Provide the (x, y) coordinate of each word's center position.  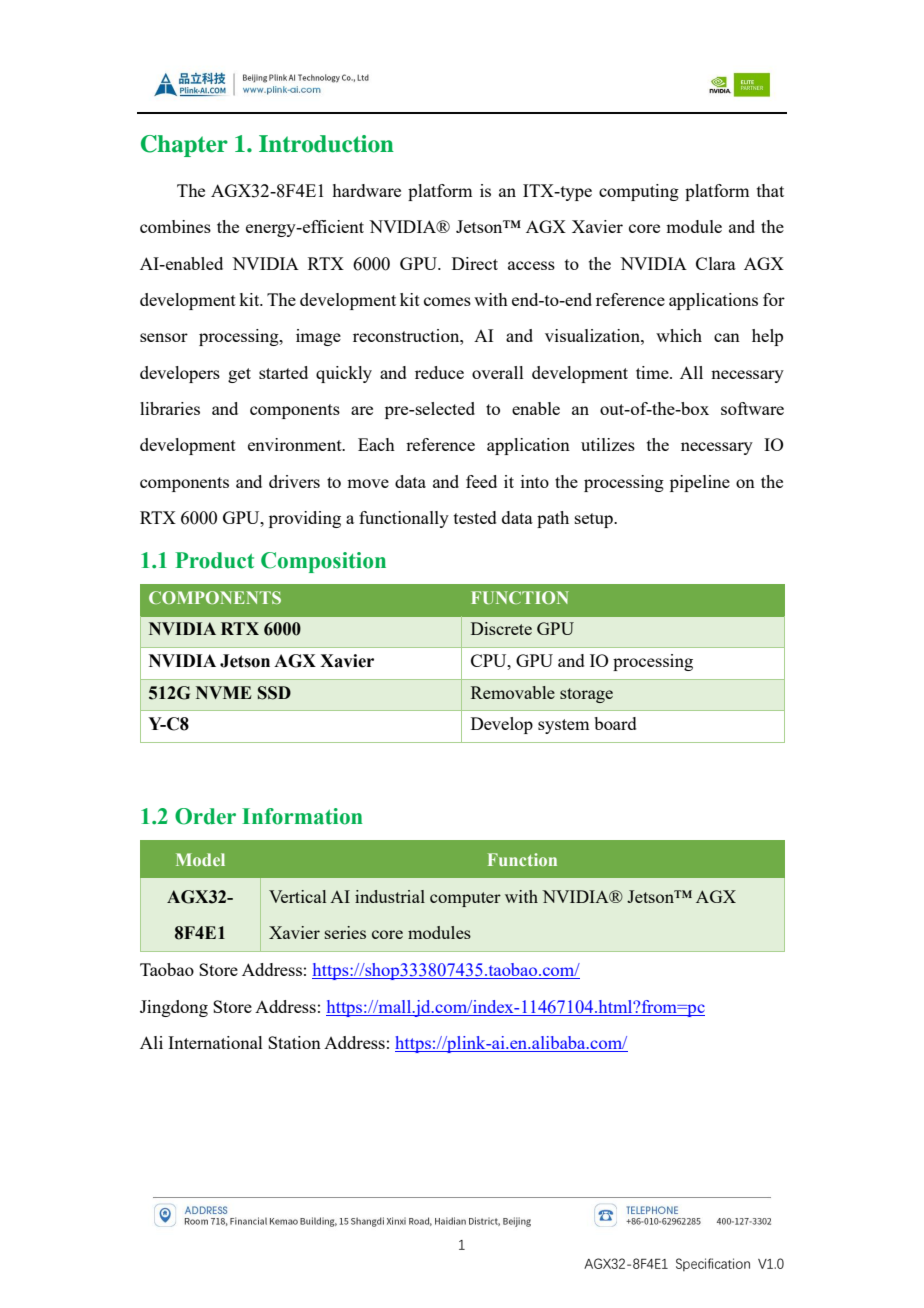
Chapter (184, 146)
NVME (224, 692)
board (615, 723)
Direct (475, 263)
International (215, 1042)
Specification (713, 1264)
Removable (513, 692)
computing (639, 192)
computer (465, 899)
